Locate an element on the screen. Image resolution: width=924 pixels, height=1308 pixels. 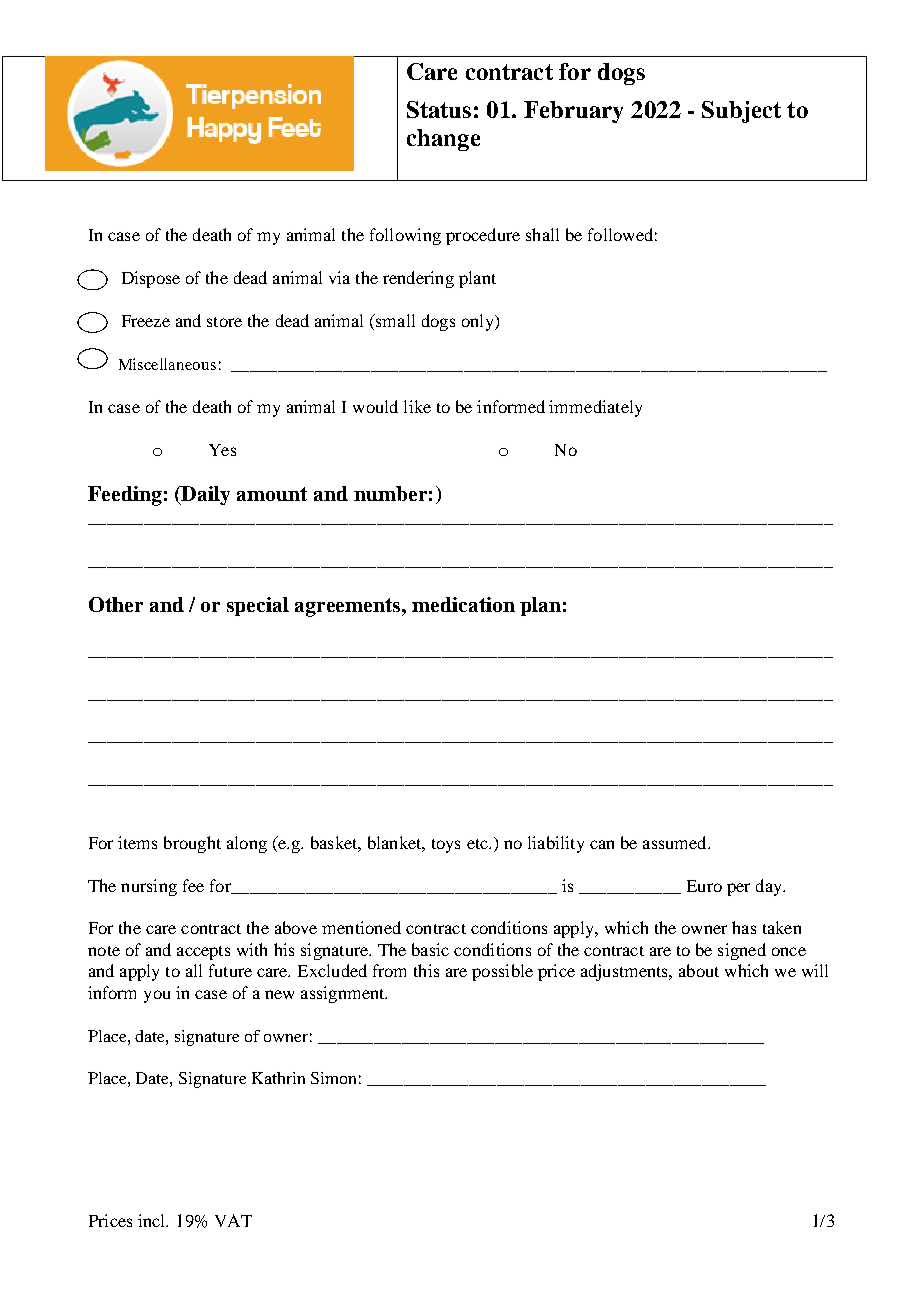
incl is located at coordinates (153, 1220).
